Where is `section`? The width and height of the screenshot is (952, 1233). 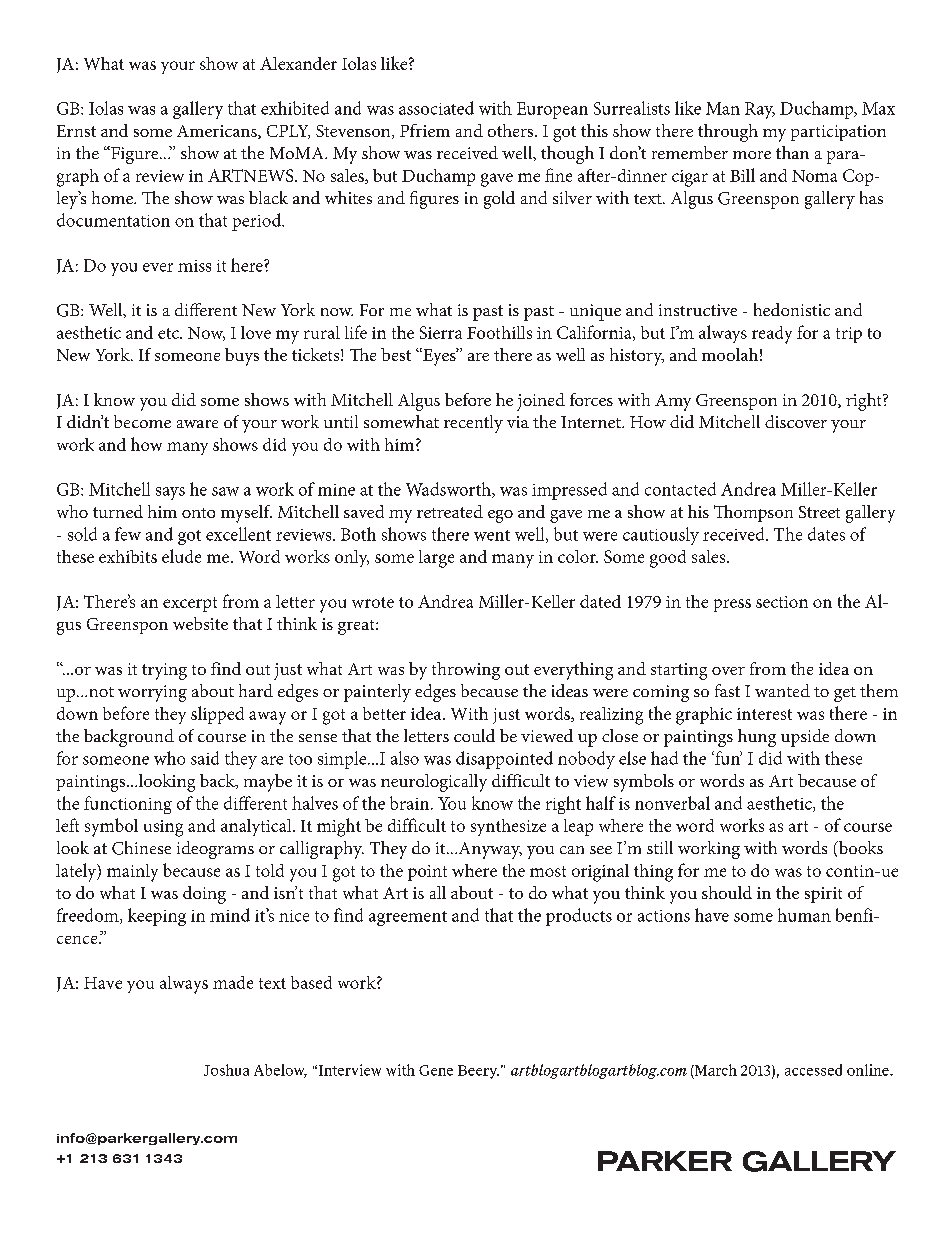 section is located at coordinates (782, 602).
